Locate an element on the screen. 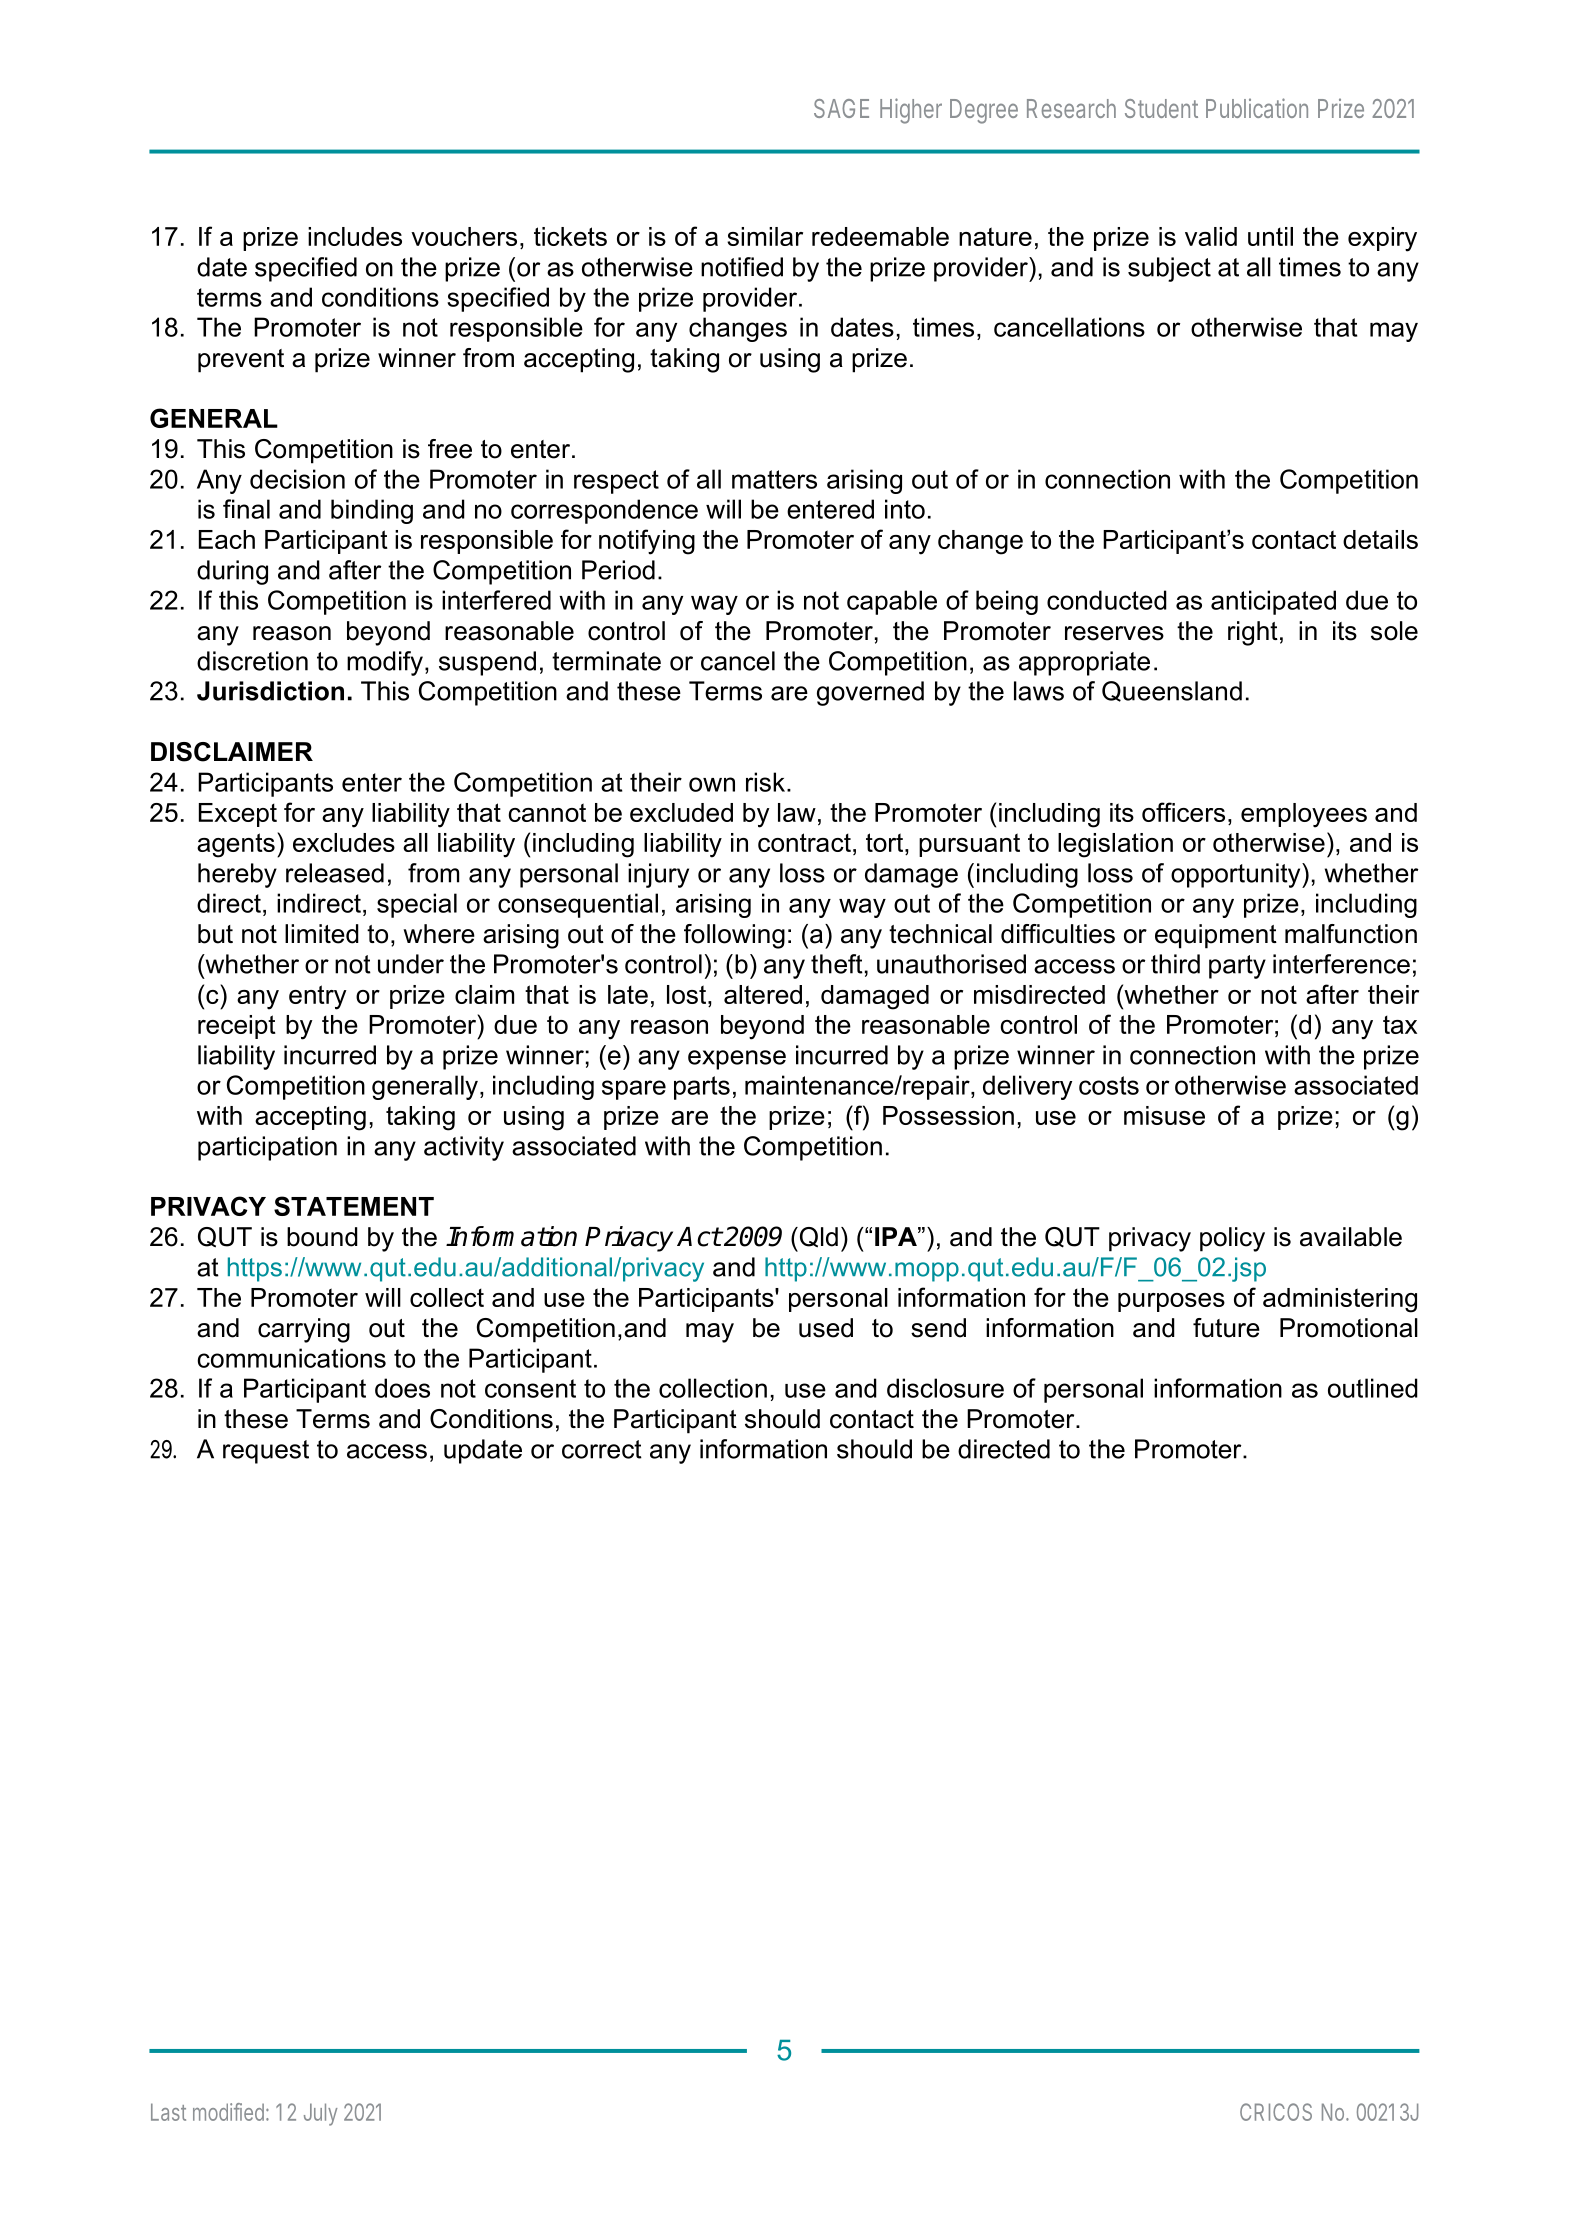 The width and height of the screenshot is (1569, 2219). outlined is located at coordinates (1373, 1388).
